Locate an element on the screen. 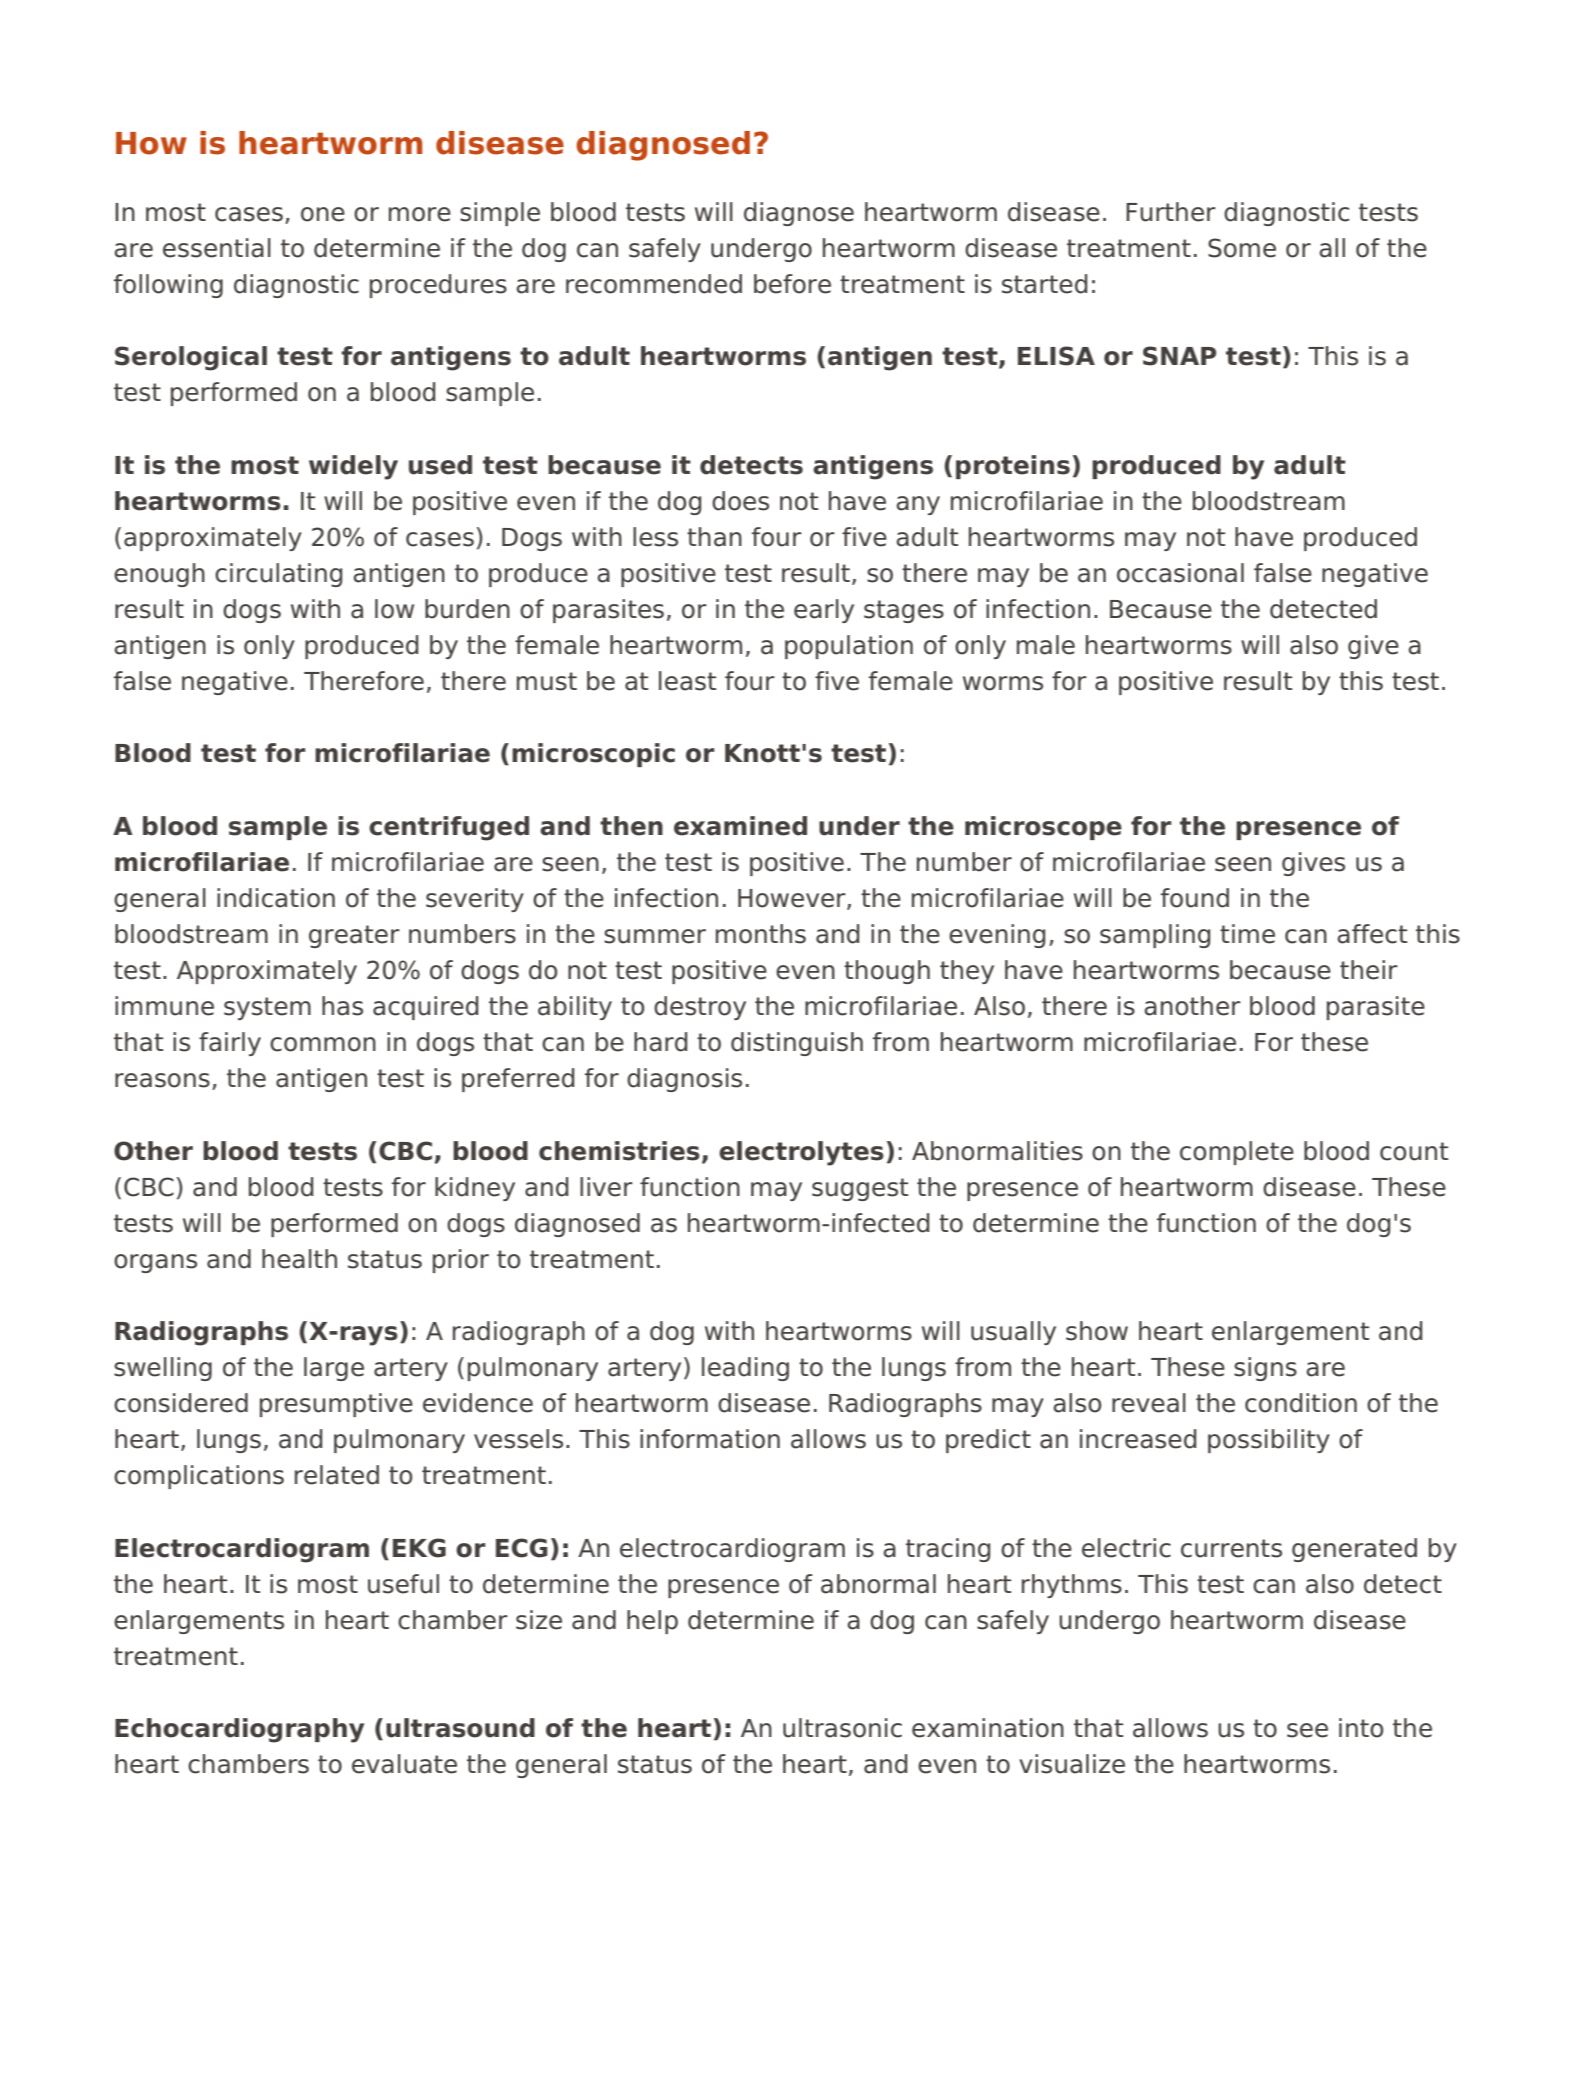 The image size is (1570, 2090). ultrasonic is located at coordinates (842, 1728).
